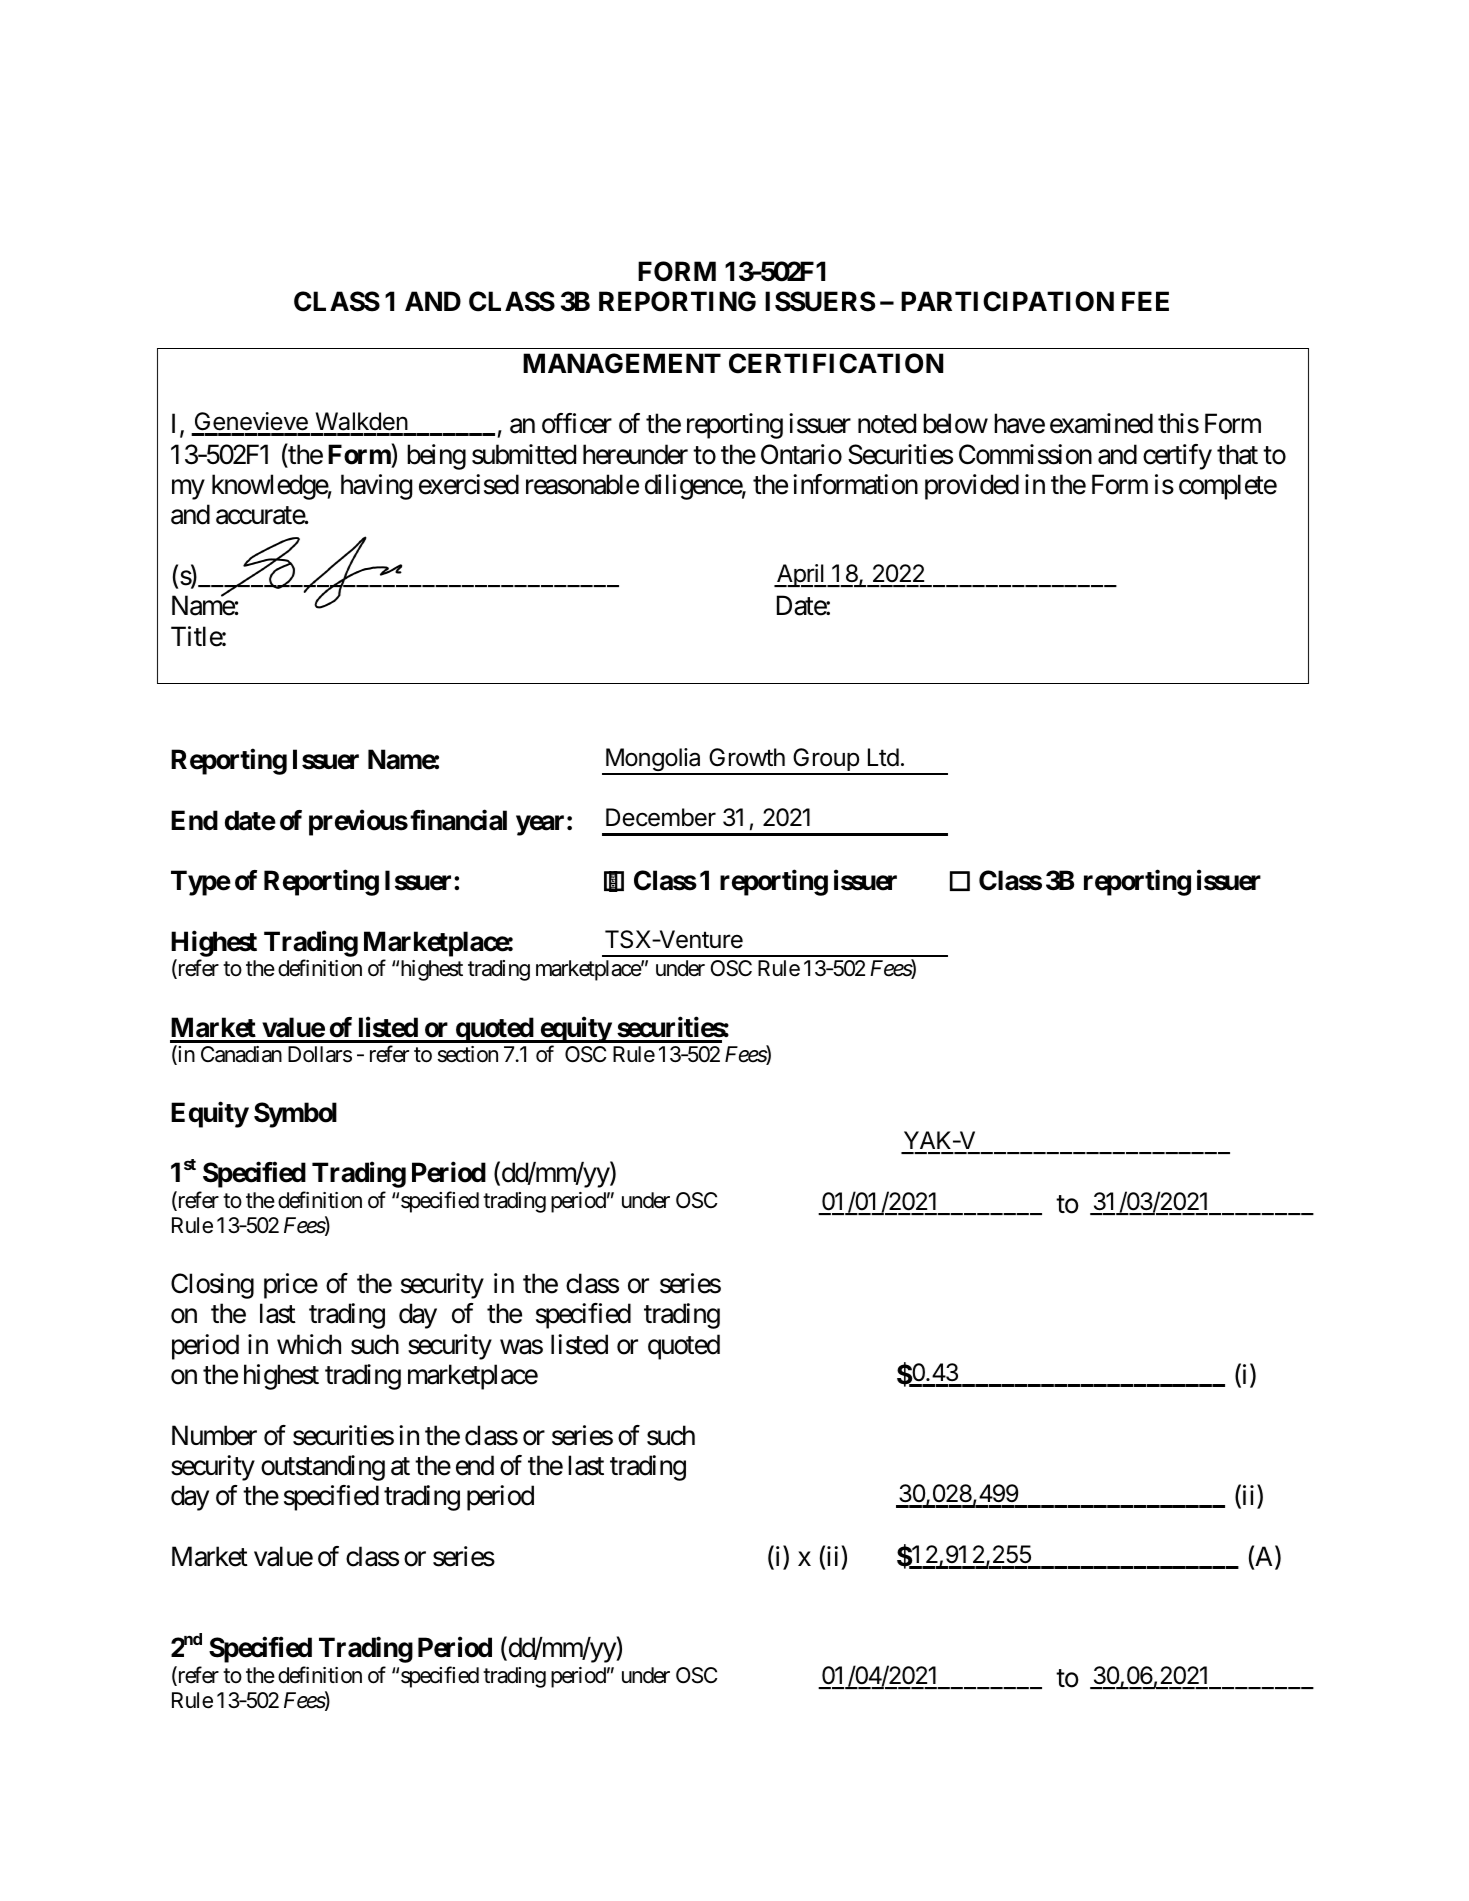  What do you see at coordinates (309, 1344) in the screenshot?
I see `which` at bounding box center [309, 1344].
